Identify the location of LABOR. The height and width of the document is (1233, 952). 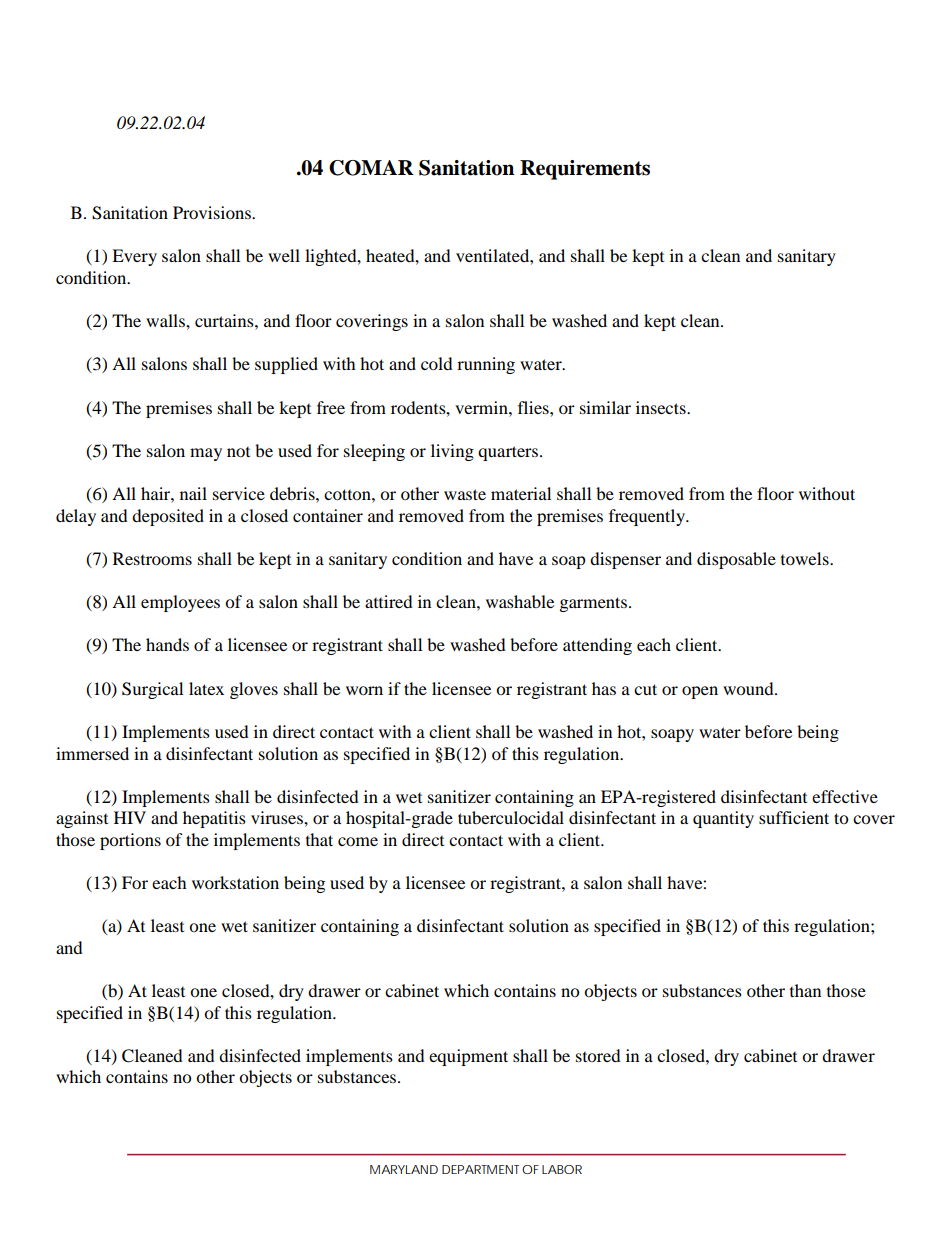
(562, 1169).
